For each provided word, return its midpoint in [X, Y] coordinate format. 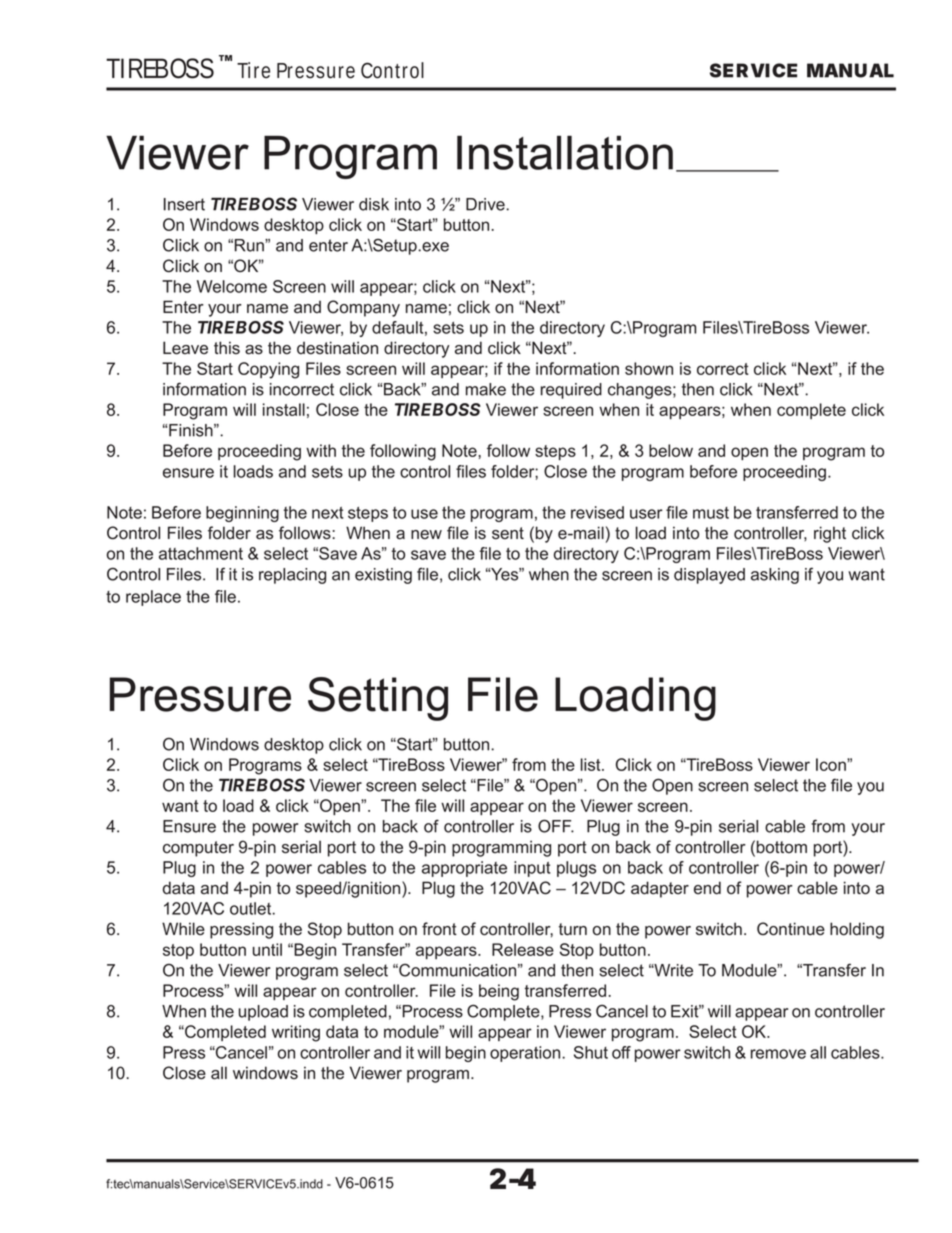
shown [649, 368]
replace [153, 598]
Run [250, 245]
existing [383, 576]
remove [778, 1054]
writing [296, 1033]
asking [775, 576]
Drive [486, 204]
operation [526, 1054]
